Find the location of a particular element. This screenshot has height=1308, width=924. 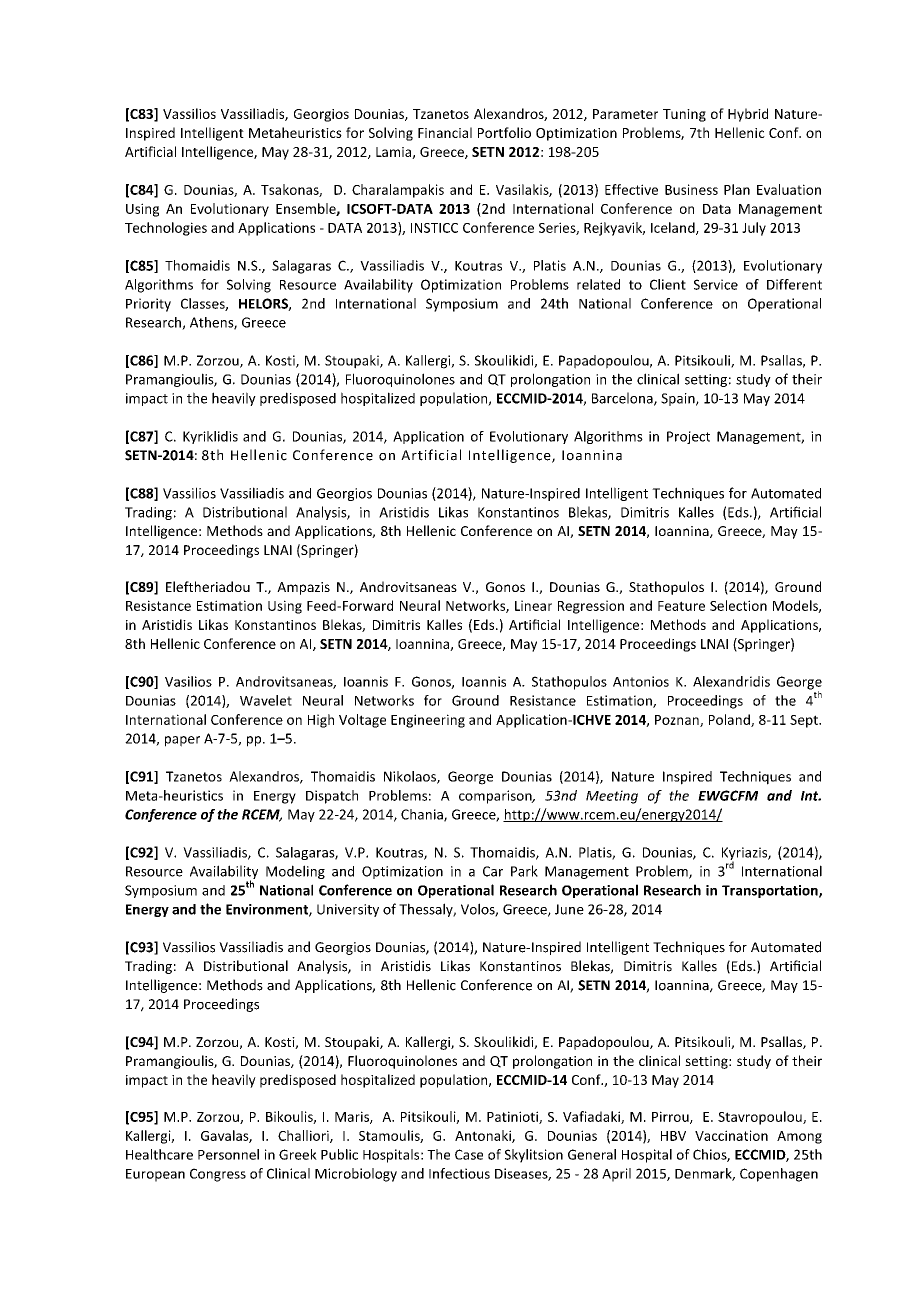

Technologies is located at coordinates (166, 229).
